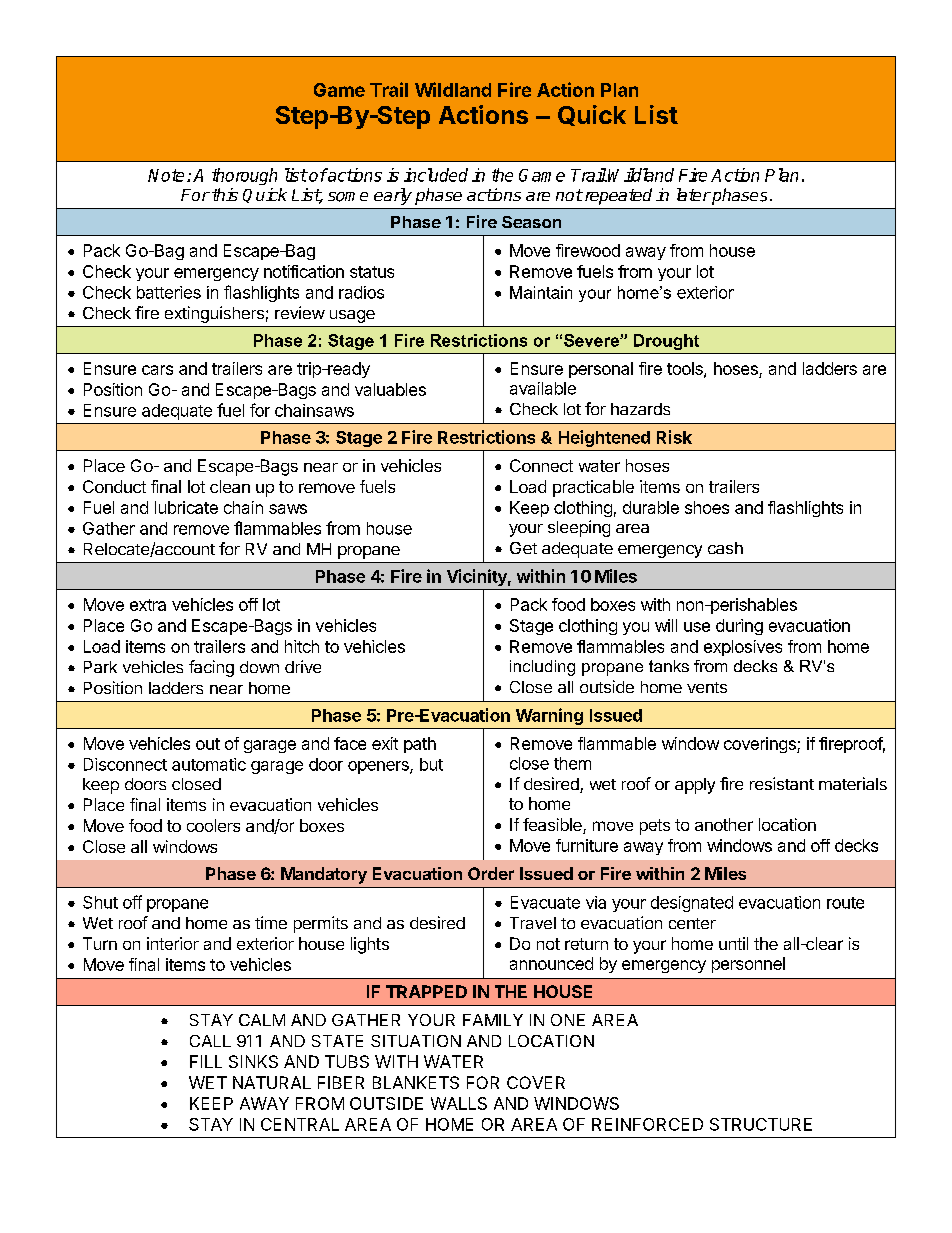 This image has width=952, height=1233. Describe the element at coordinates (225, 194) in the image. I see `this` at that location.
